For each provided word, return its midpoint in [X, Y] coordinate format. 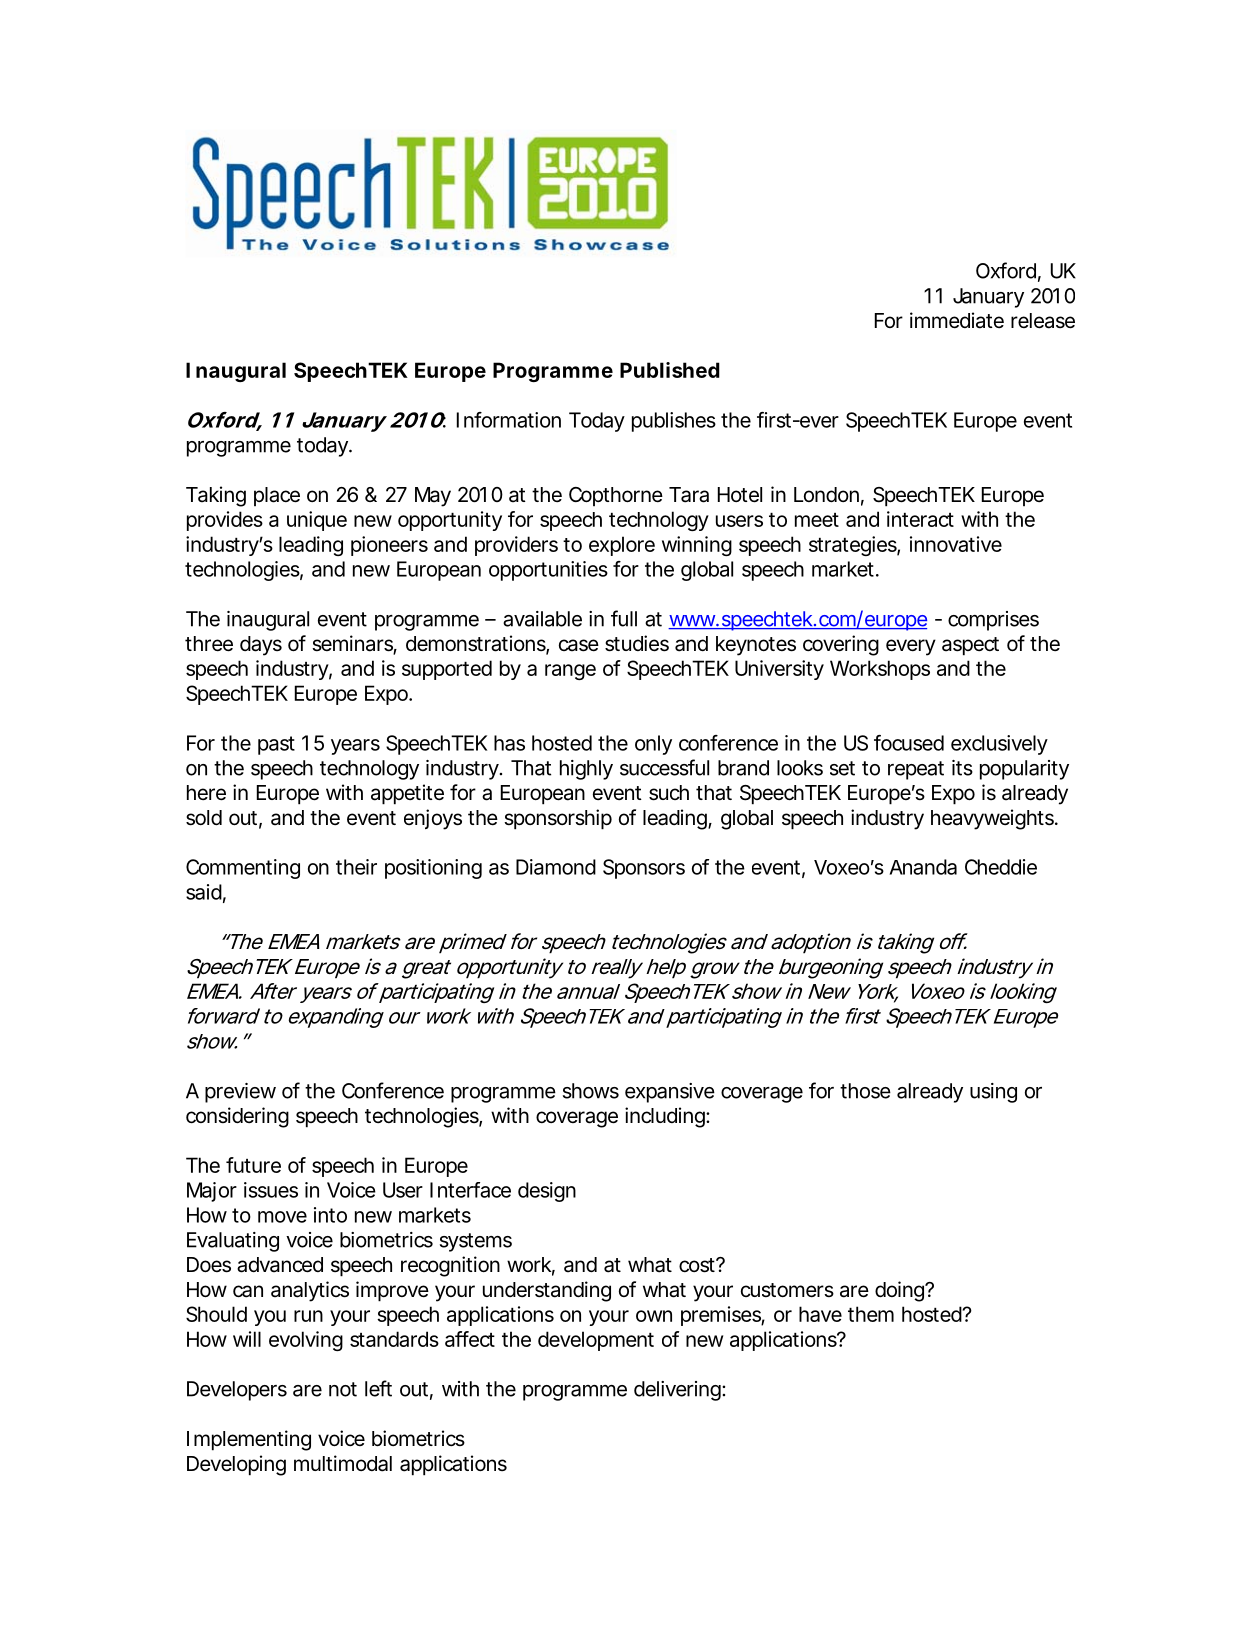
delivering [678, 1391]
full [624, 618]
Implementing [249, 1440]
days [261, 646]
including [666, 1117]
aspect [970, 646]
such [669, 793]
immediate [957, 320]
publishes [674, 422]
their [356, 867]
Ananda [923, 867]
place [277, 496]
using [993, 1093]
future [253, 1165]
